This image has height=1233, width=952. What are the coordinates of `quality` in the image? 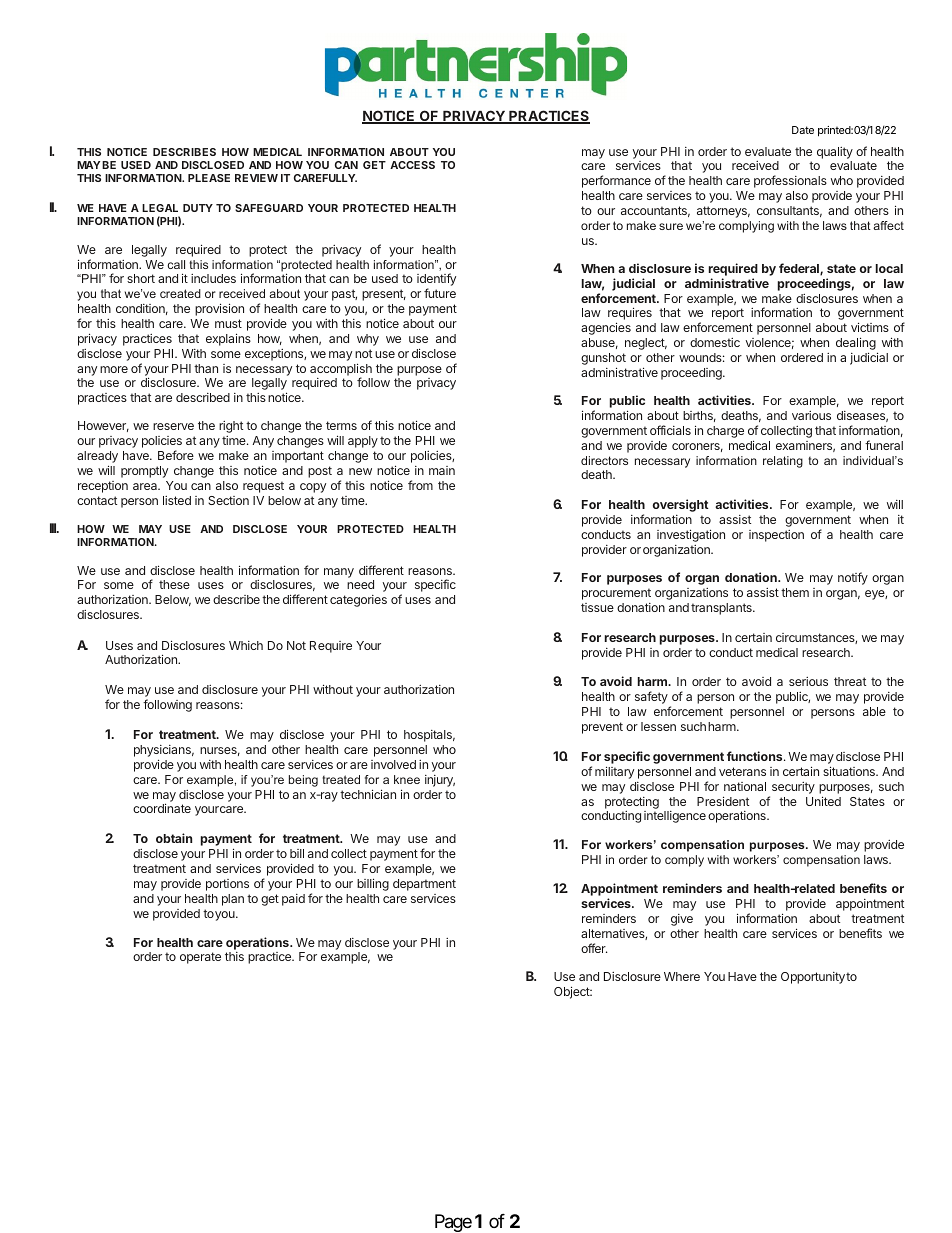 It's located at (835, 153).
